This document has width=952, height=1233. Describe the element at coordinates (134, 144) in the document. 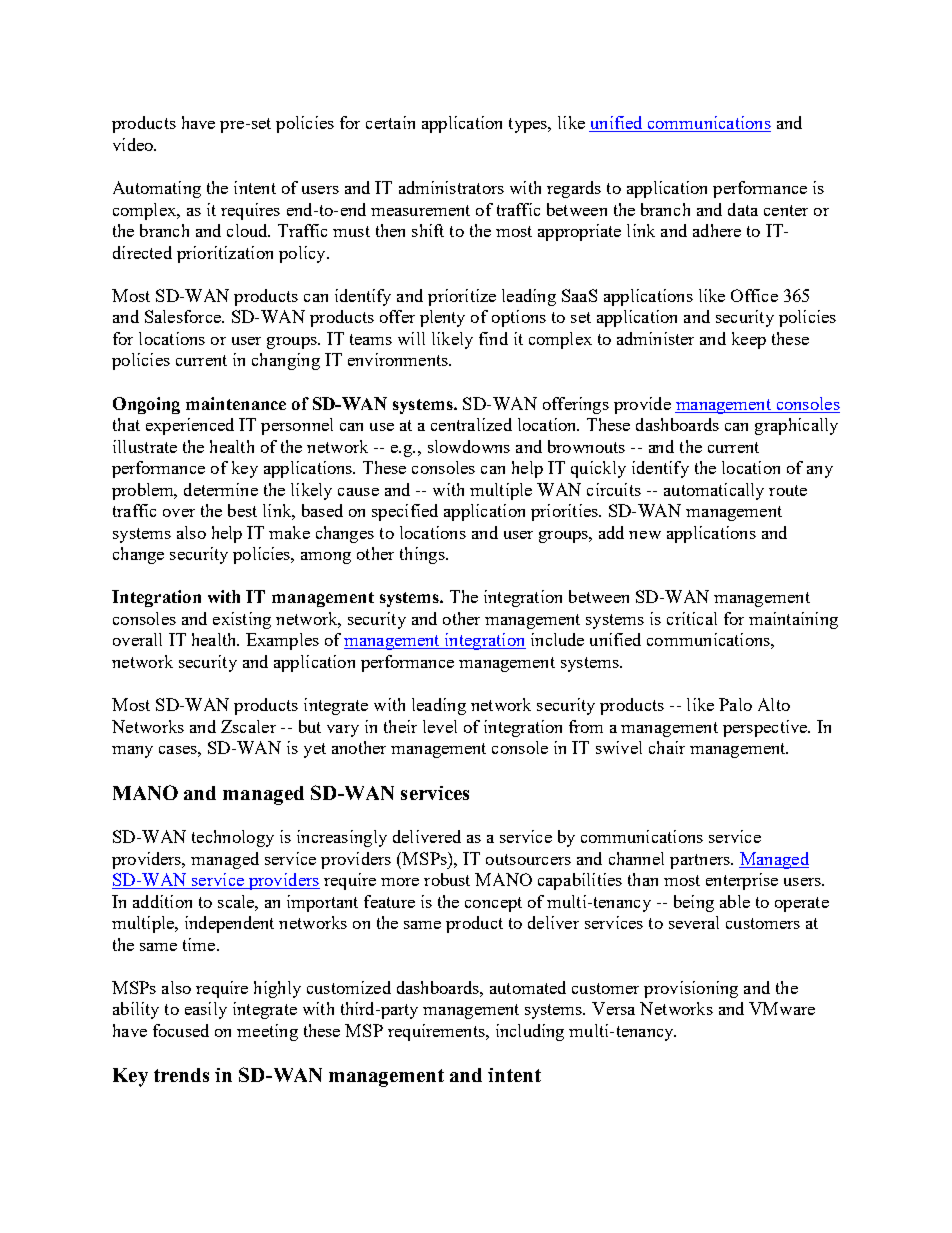

I see `video` at that location.
